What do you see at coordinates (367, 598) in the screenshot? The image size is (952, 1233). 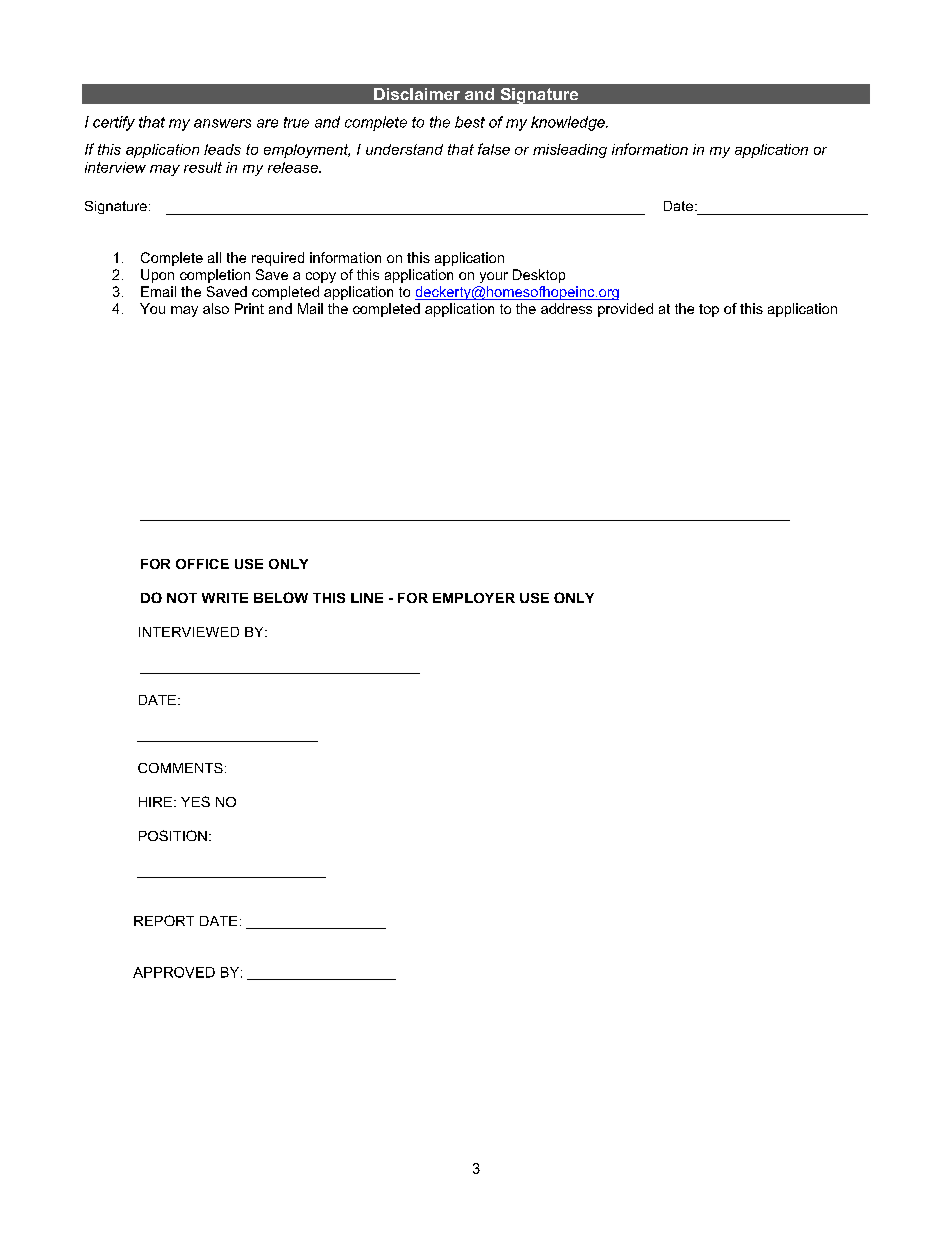 I see `LINE` at bounding box center [367, 598].
